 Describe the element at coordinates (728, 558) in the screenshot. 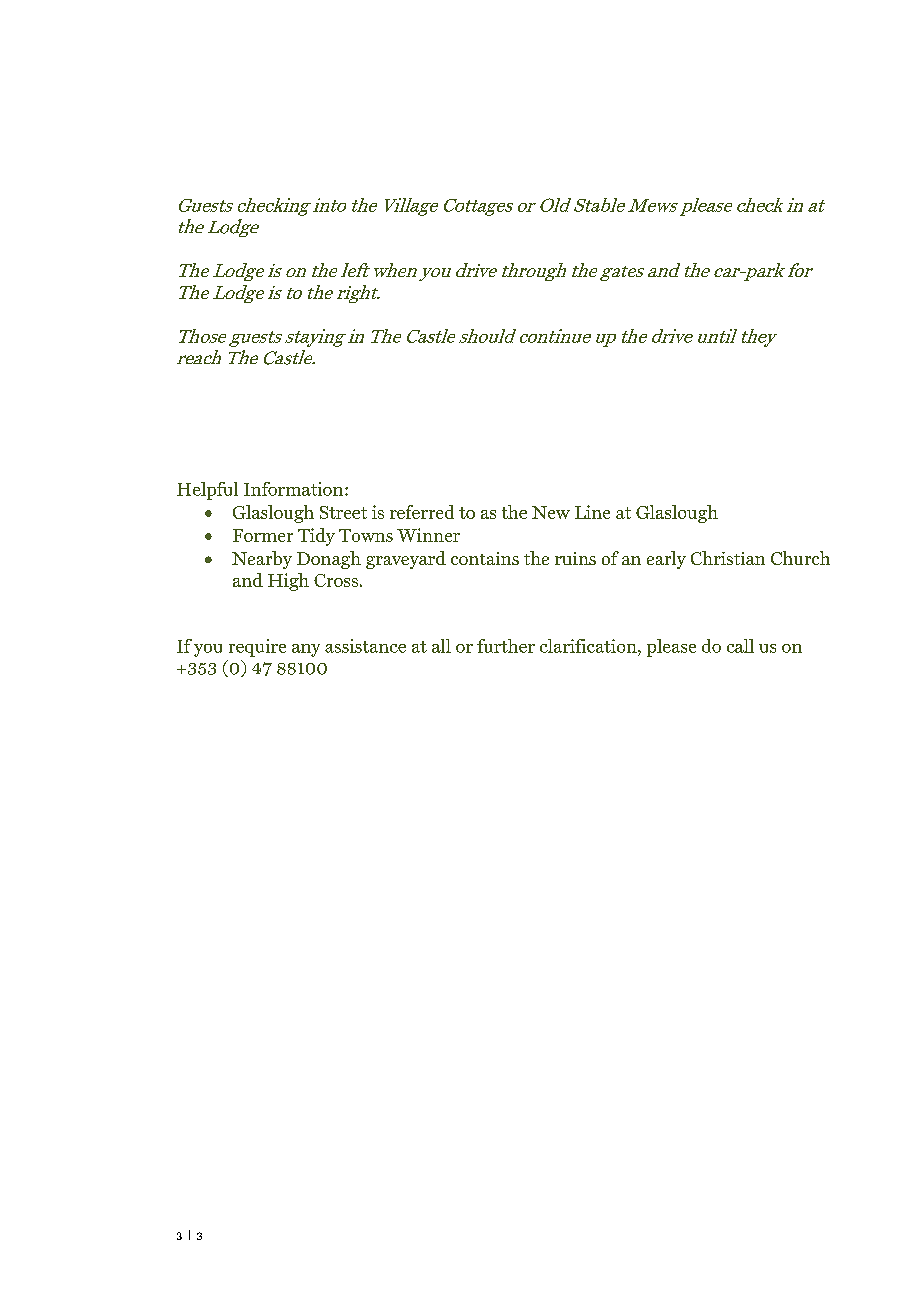

I see `Christian` at that location.
